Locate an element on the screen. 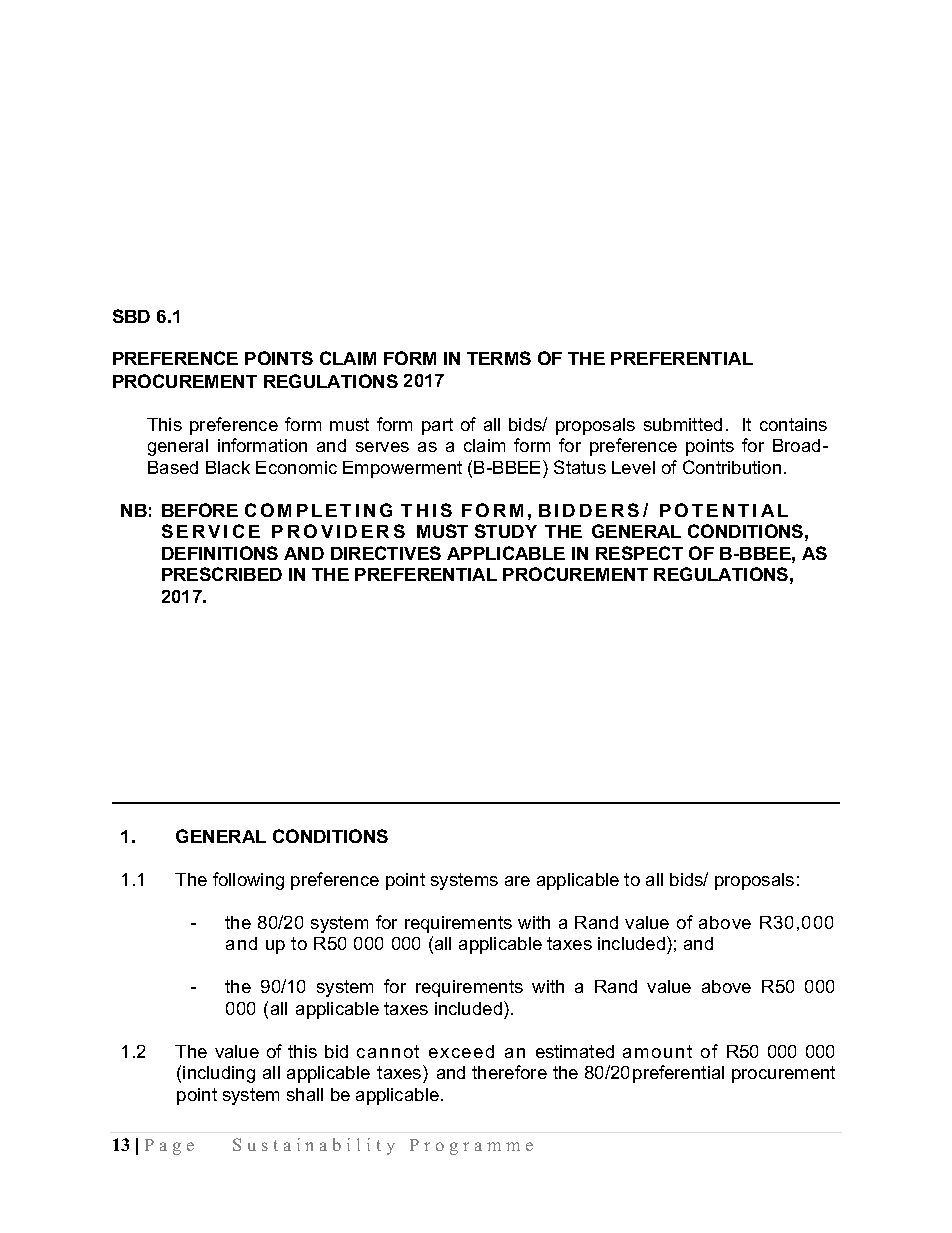 The image size is (952, 1233). submitted is located at coordinates (683, 424).
